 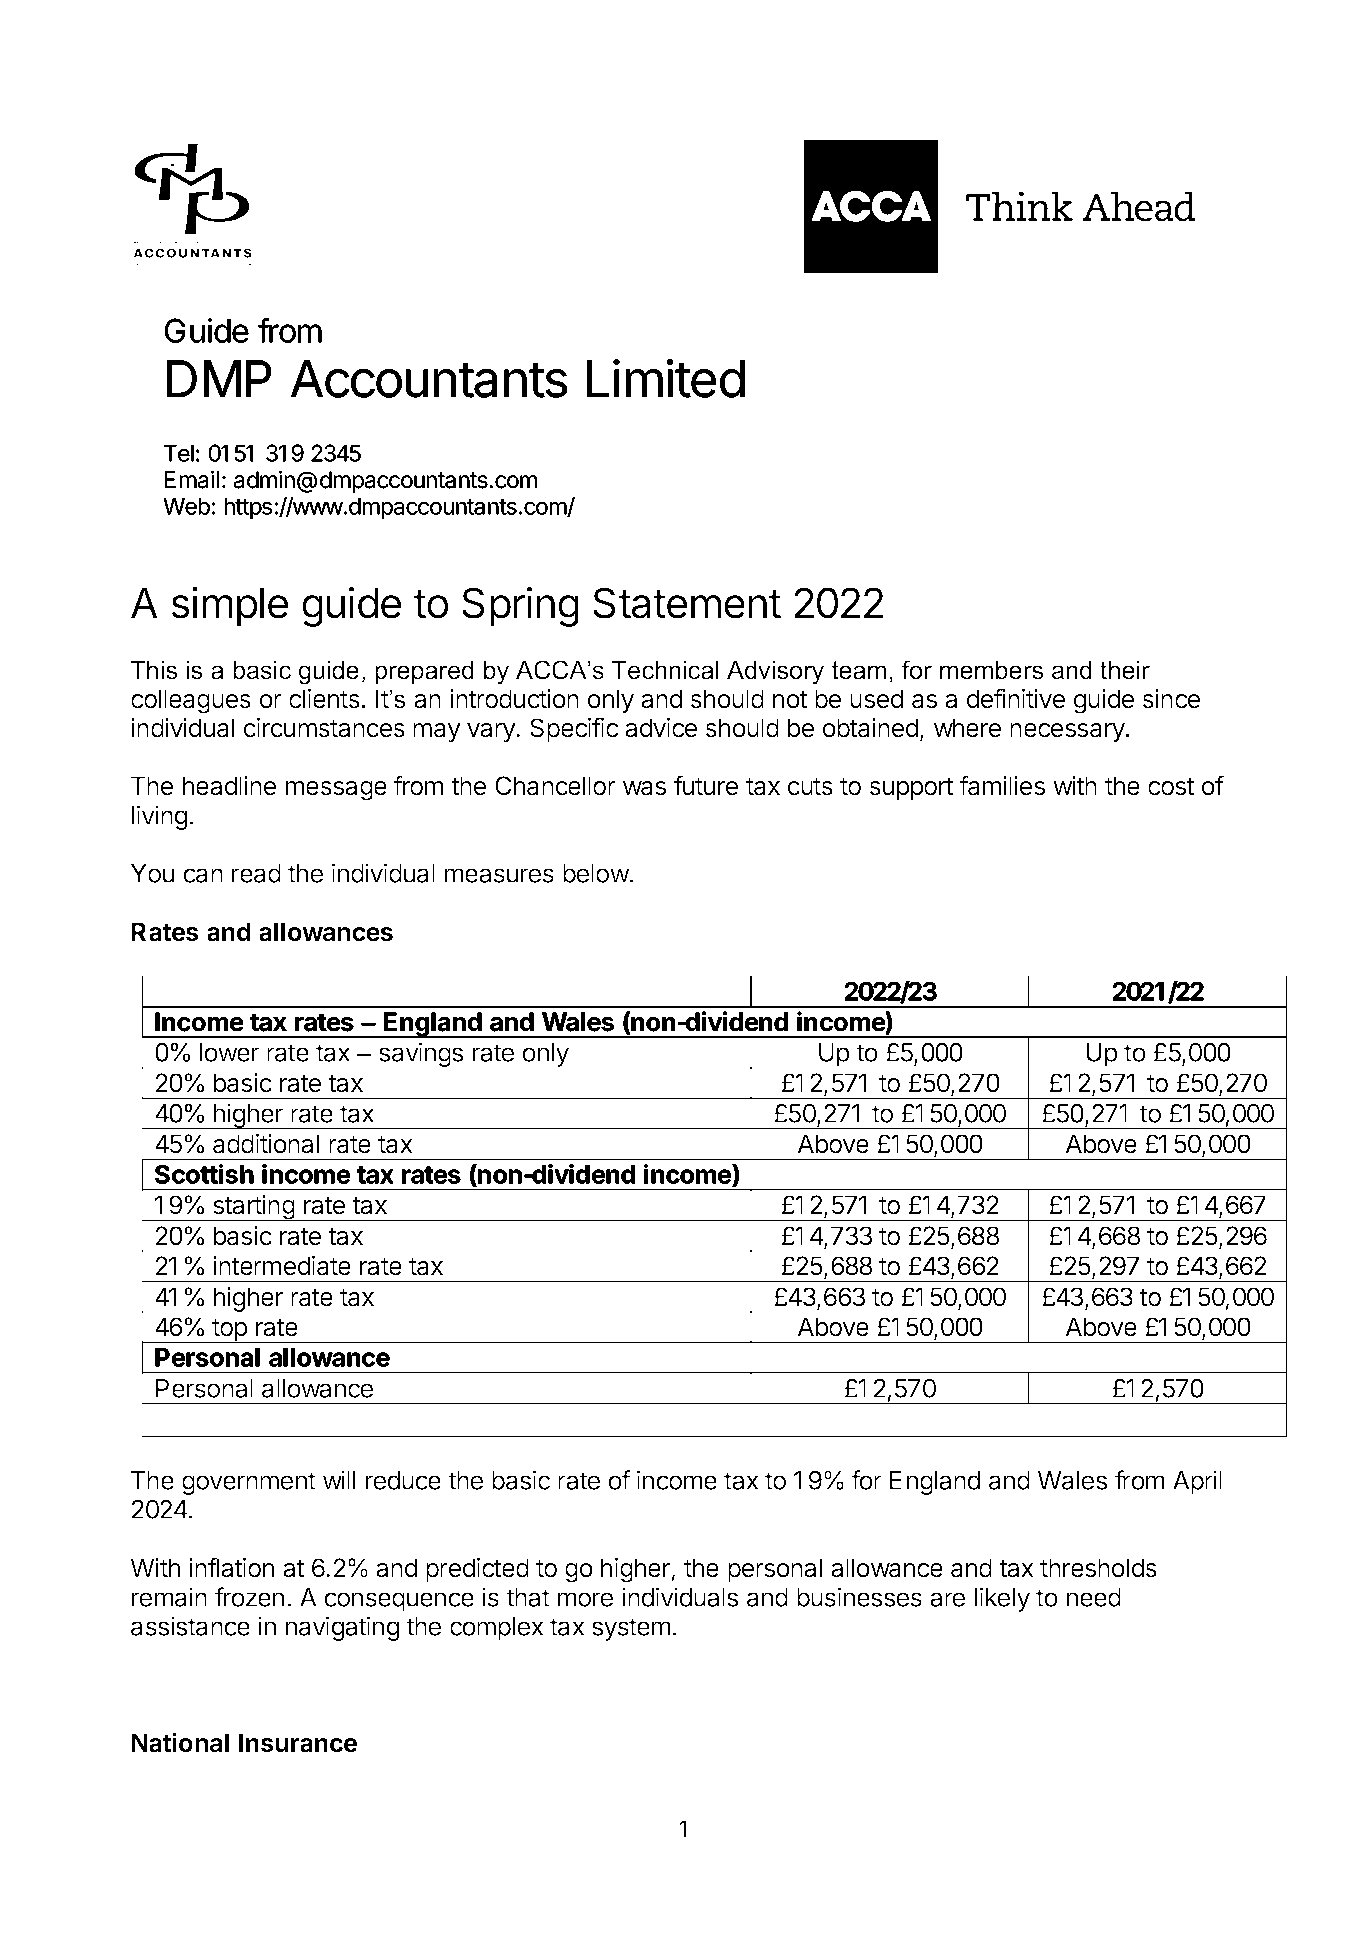 What do you see at coordinates (298, 1743) in the page?
I see `Insurance` at bounding box center [298, 1743].
